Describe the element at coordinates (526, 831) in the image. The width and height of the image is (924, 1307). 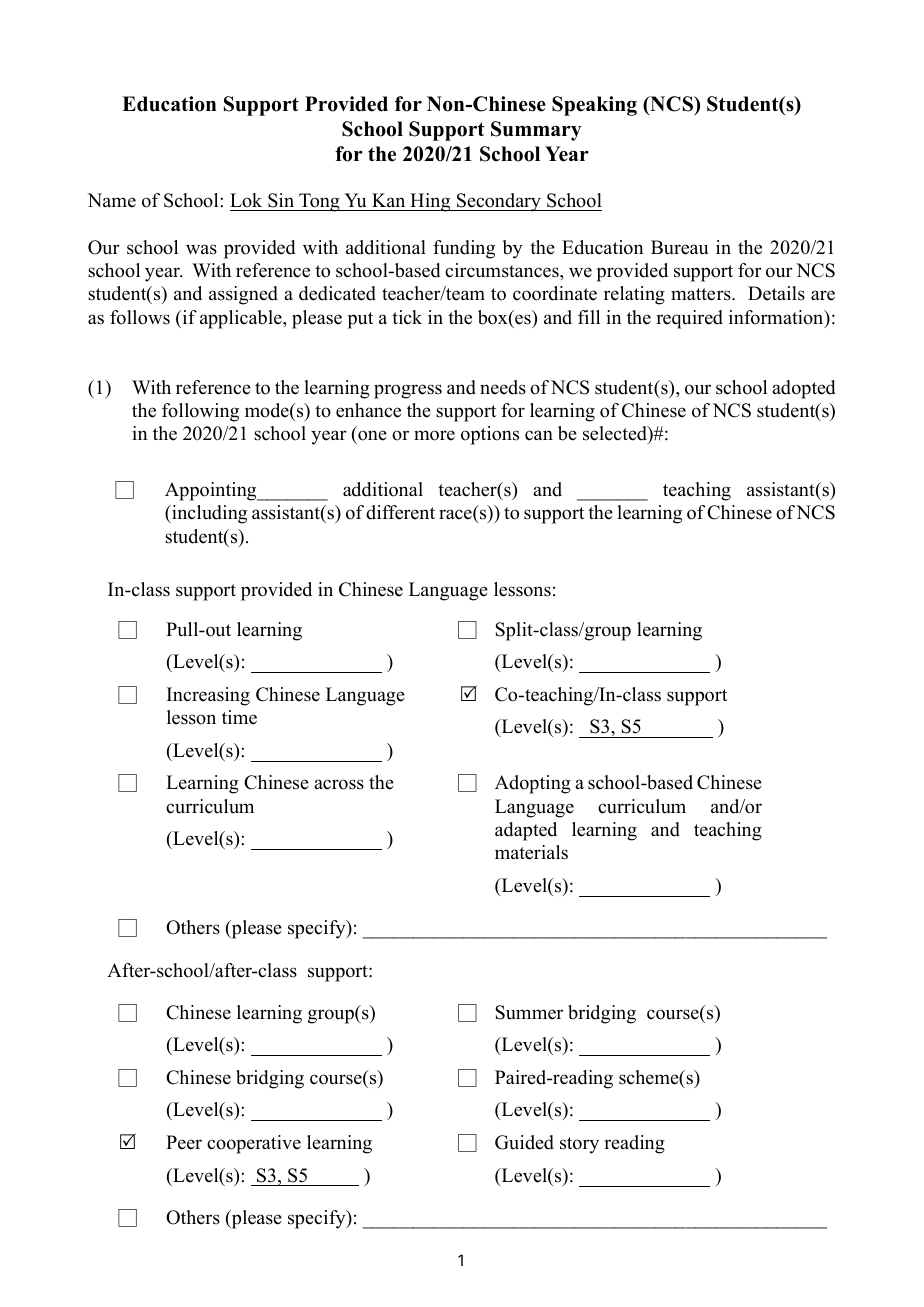
I see `adapted` at that location.
